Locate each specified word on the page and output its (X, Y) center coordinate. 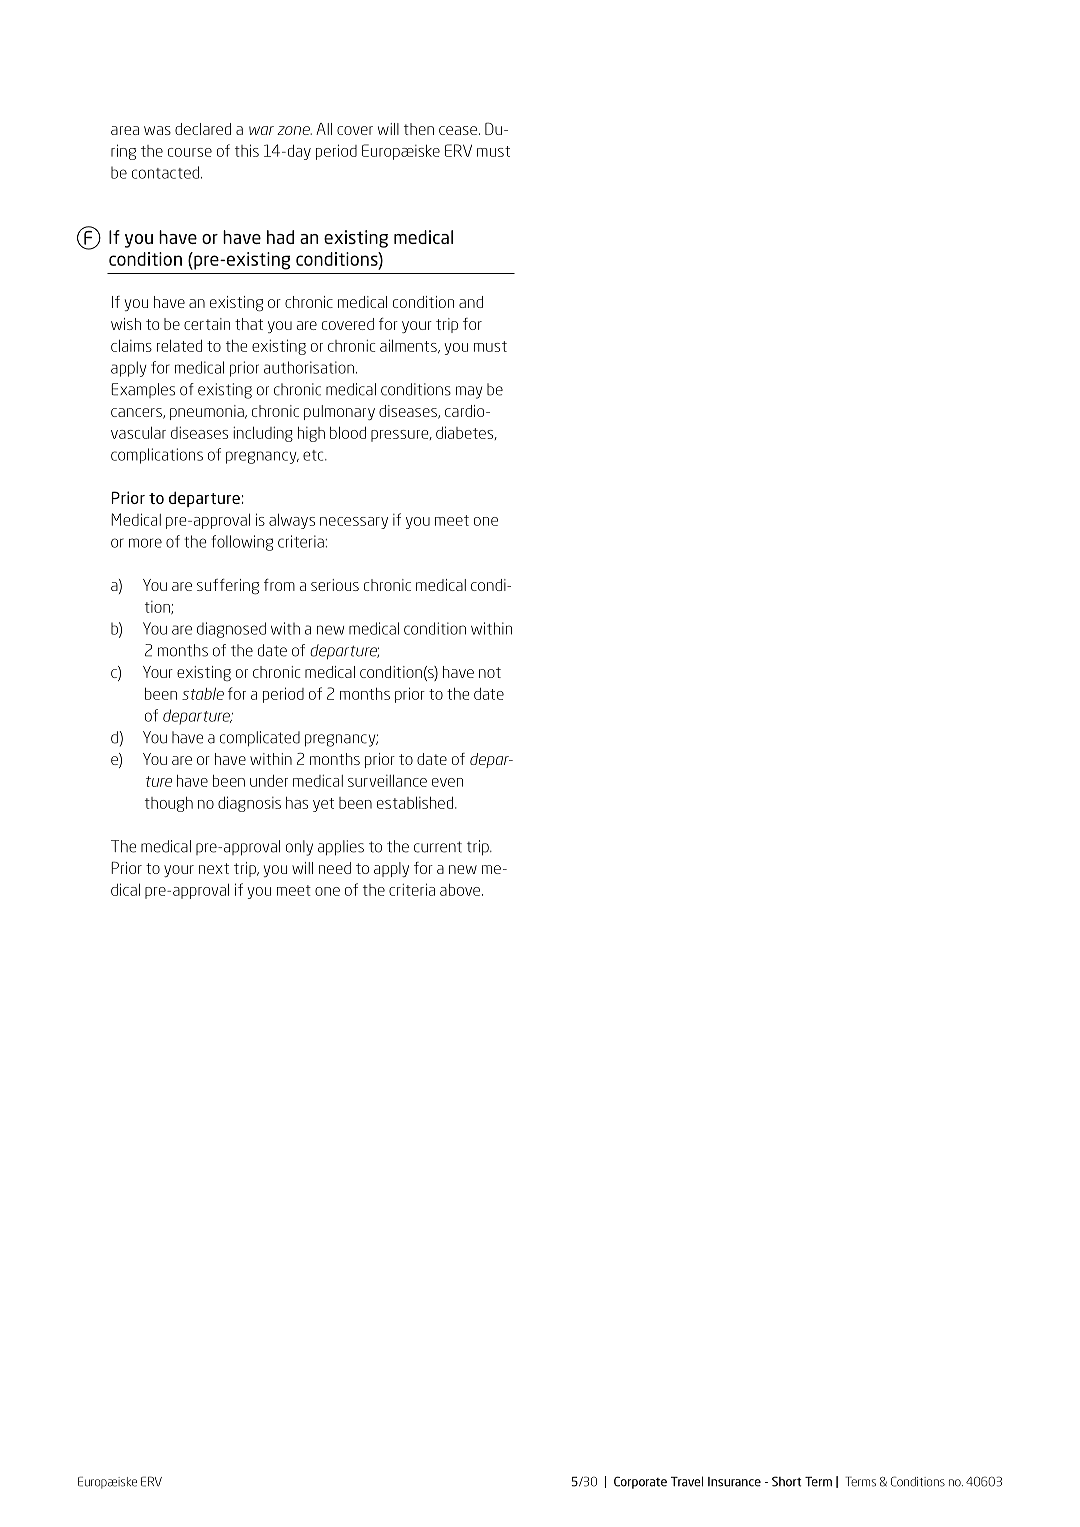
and (471, 302)
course (190, 152)
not (490, 672)
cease (458, 130)
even (447, 782)
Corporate (640, 1482)
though (169, 804)
